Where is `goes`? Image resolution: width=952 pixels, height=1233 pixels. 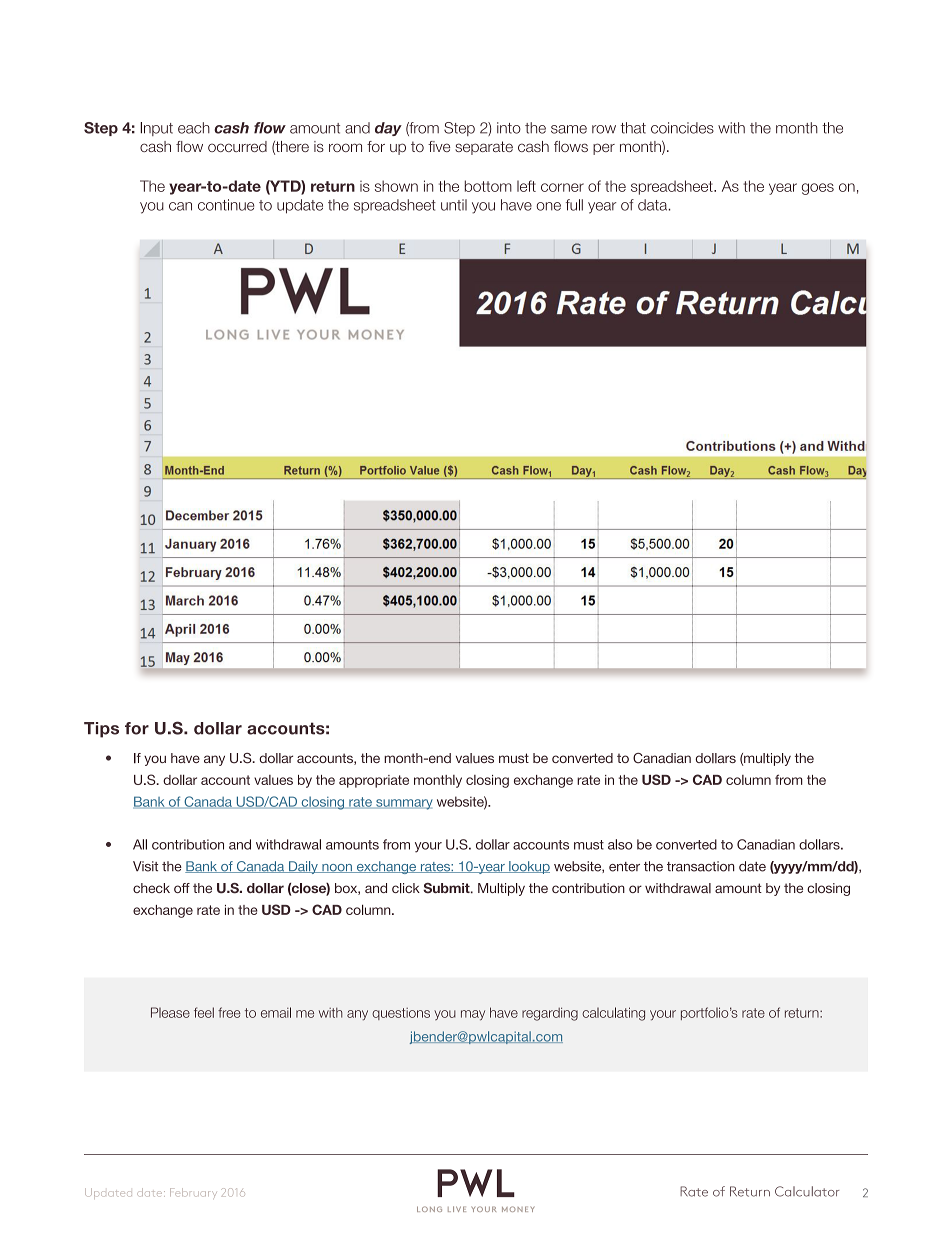
goes is located at coordinates (818, 189).
